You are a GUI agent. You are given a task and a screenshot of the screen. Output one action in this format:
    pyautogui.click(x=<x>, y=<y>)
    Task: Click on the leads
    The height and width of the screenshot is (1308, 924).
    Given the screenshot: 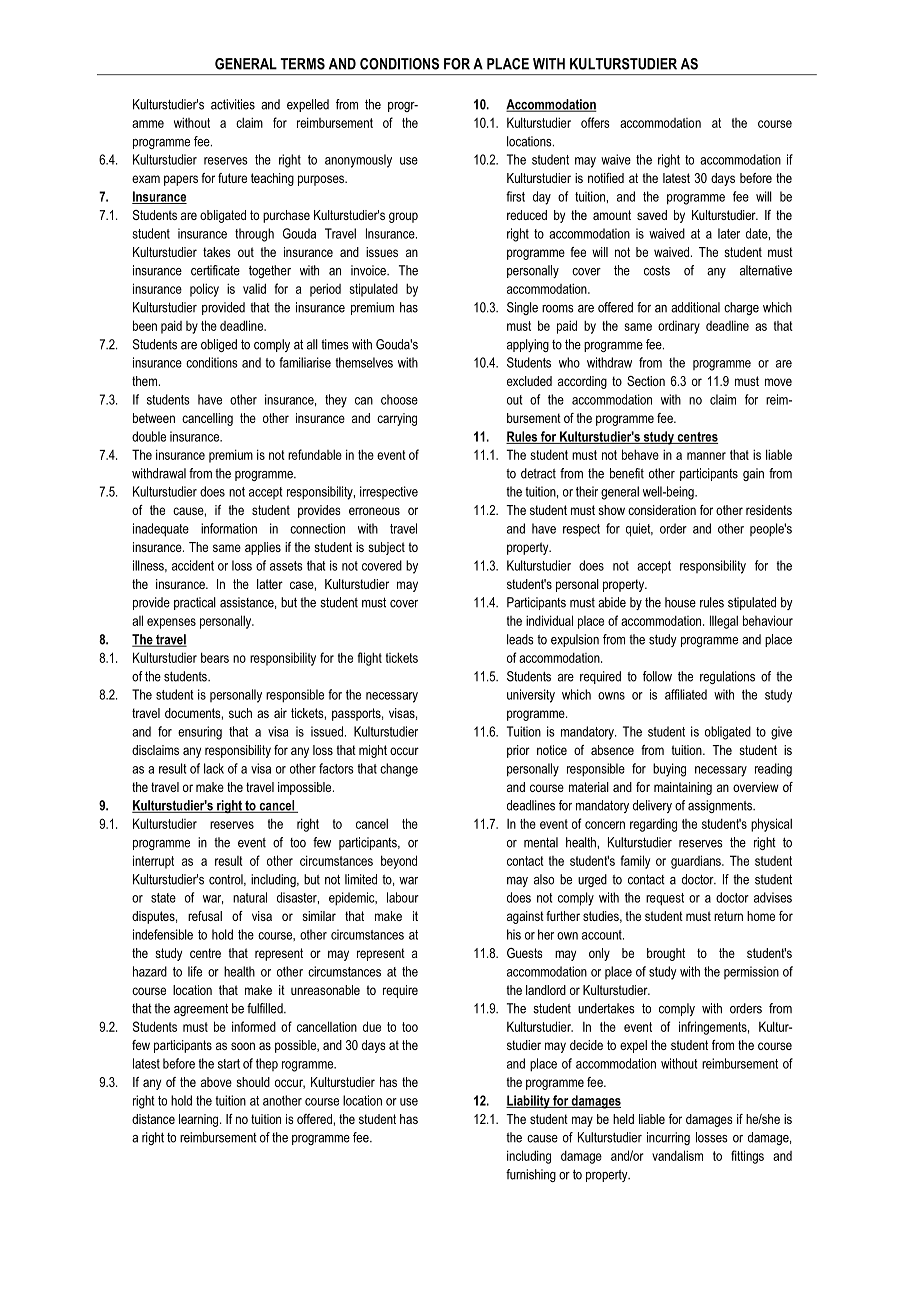 What is the action you would take?
    pyautogui.click(x=520, y=639)
